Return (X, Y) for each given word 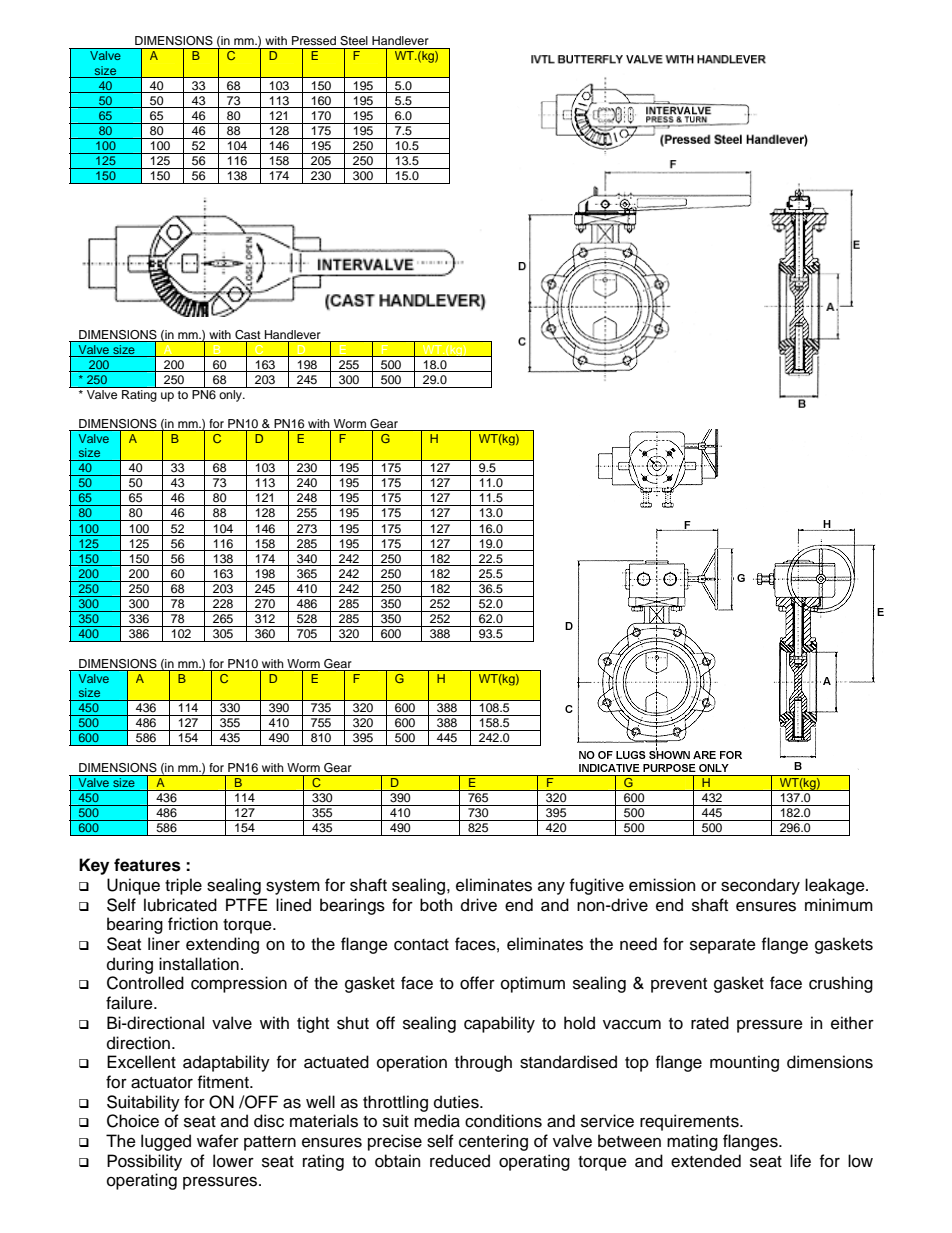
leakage (836, 886)
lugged (166, 1142)
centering (493, 1142)
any (551, 888)
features (147, 865)
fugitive (597, 886)
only (232, 396)
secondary (760, 886)
